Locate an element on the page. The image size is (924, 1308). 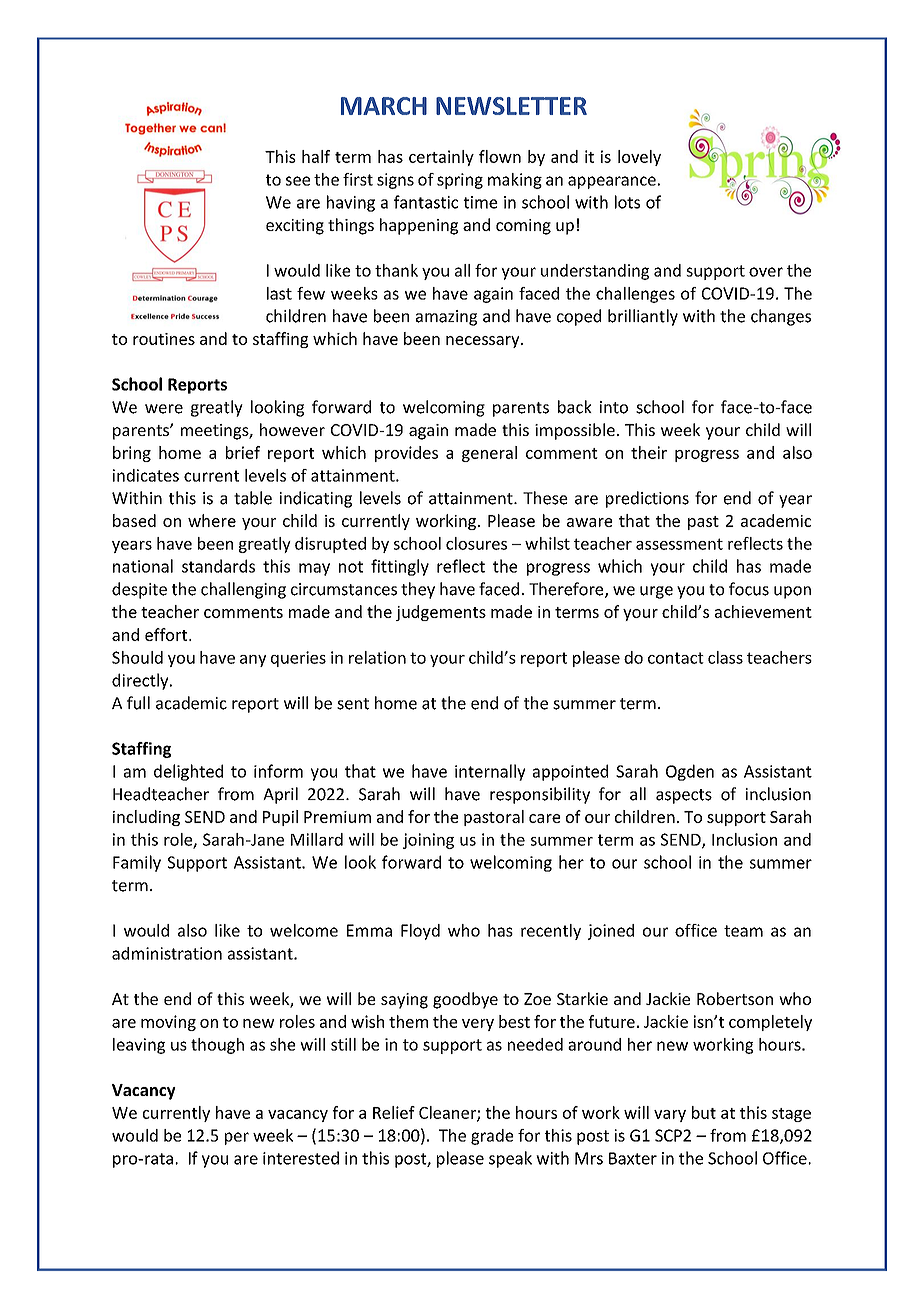
their is located at coordinates (649, 452).
